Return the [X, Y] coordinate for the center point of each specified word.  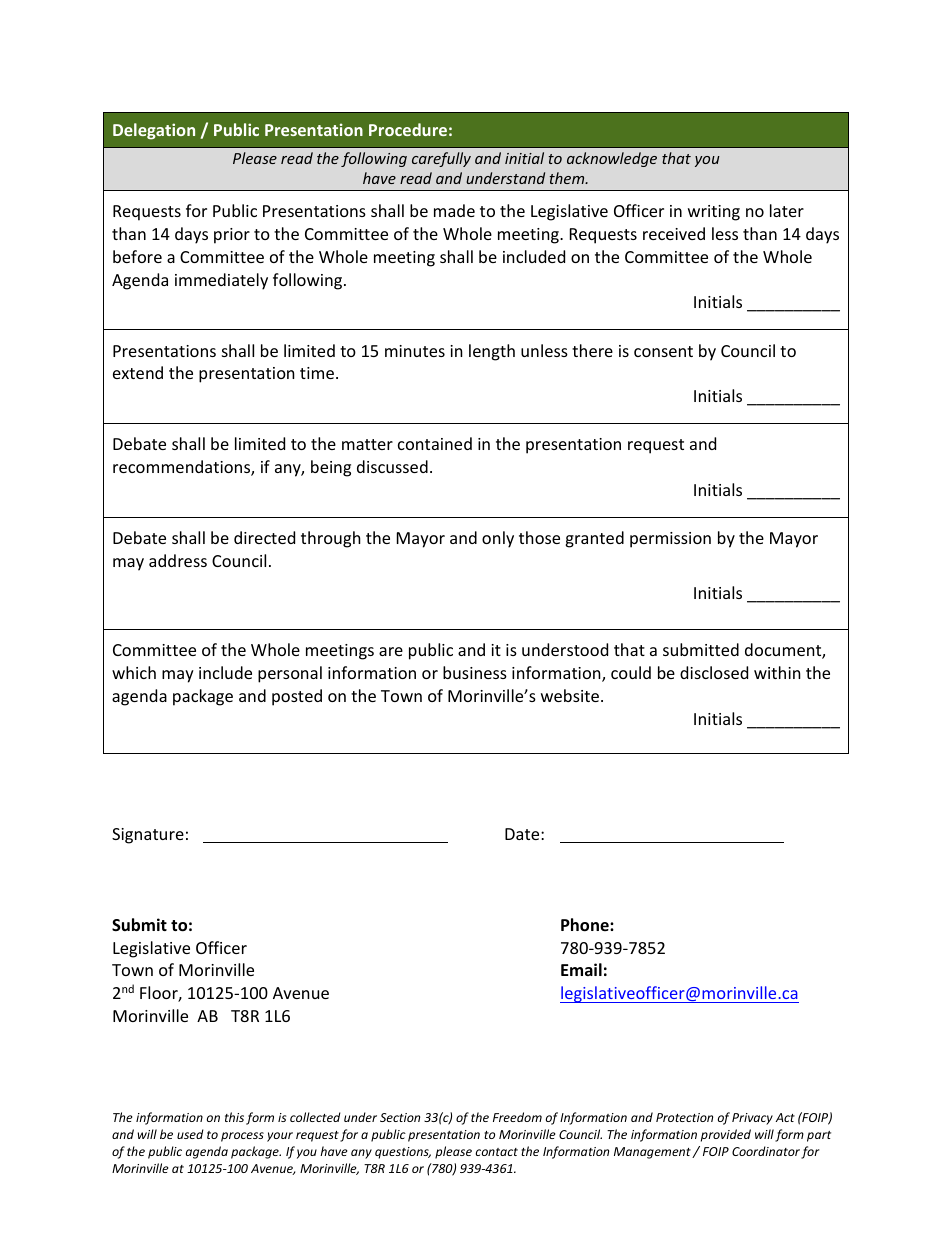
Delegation [154, 131]
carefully [441, 159]
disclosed [714, 672]
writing [714, 213]
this [234, 1117]
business [475, 672]
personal [290, 674]
